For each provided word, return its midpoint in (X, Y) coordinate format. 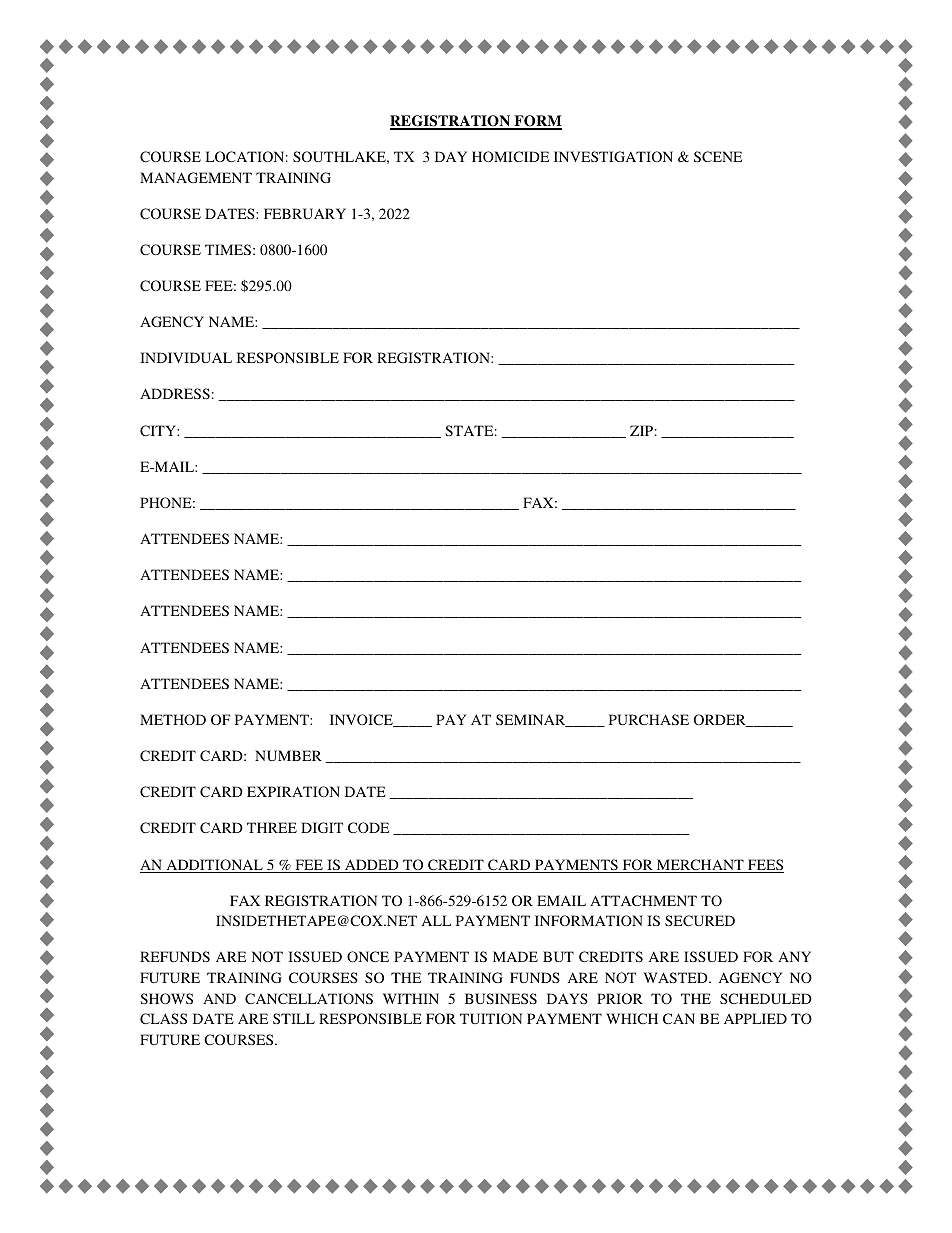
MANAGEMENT (196, 177)
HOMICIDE (510, 156)
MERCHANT (700, 866)
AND (219, 998)
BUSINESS (501, 998)
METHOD (173, 719)
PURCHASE (649, 719)
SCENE (718, 156)
